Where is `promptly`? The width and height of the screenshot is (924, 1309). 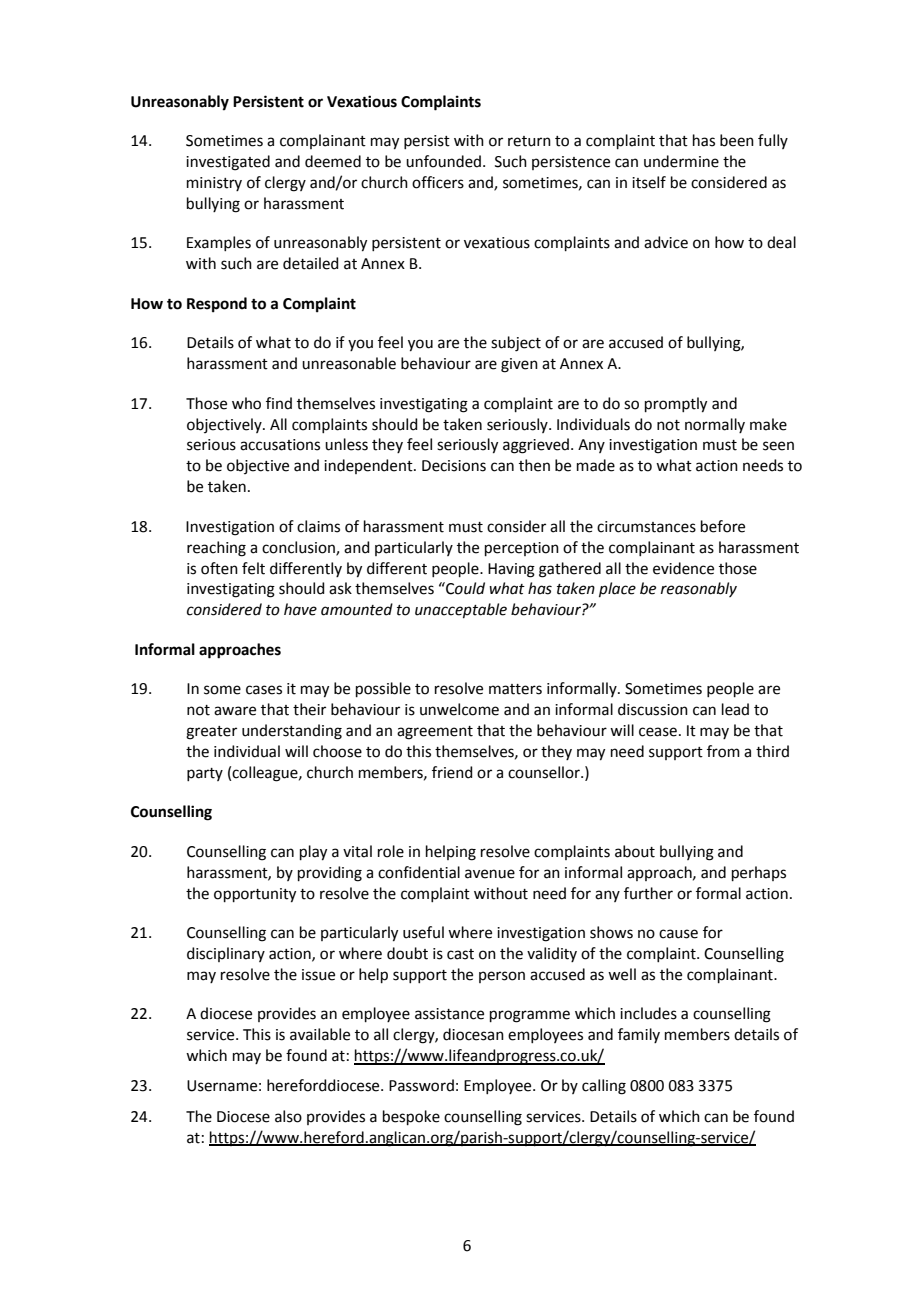 promptly is located at coordinates (676, 405).
